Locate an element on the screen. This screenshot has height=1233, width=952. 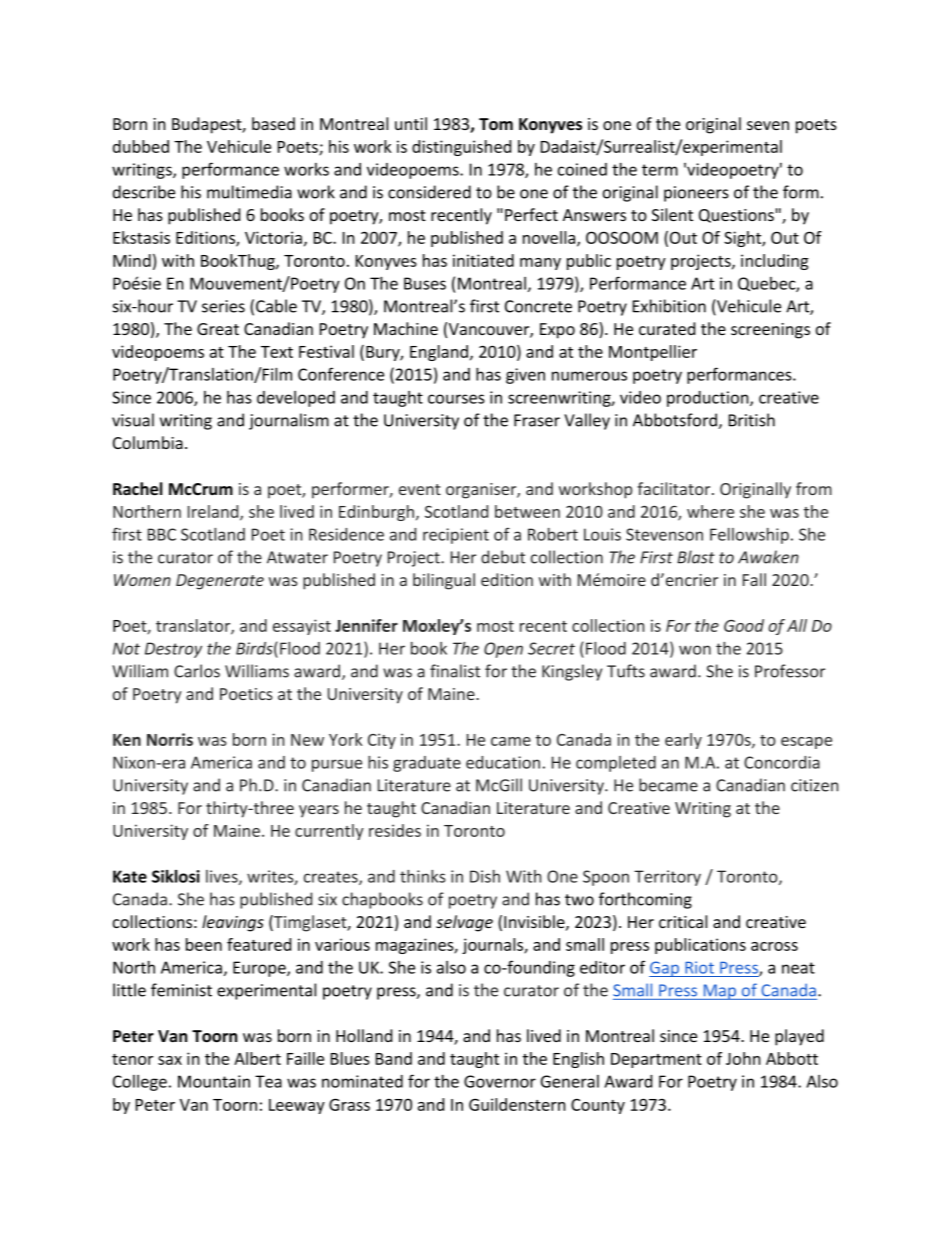
British is located at coordinates (752, 420).
